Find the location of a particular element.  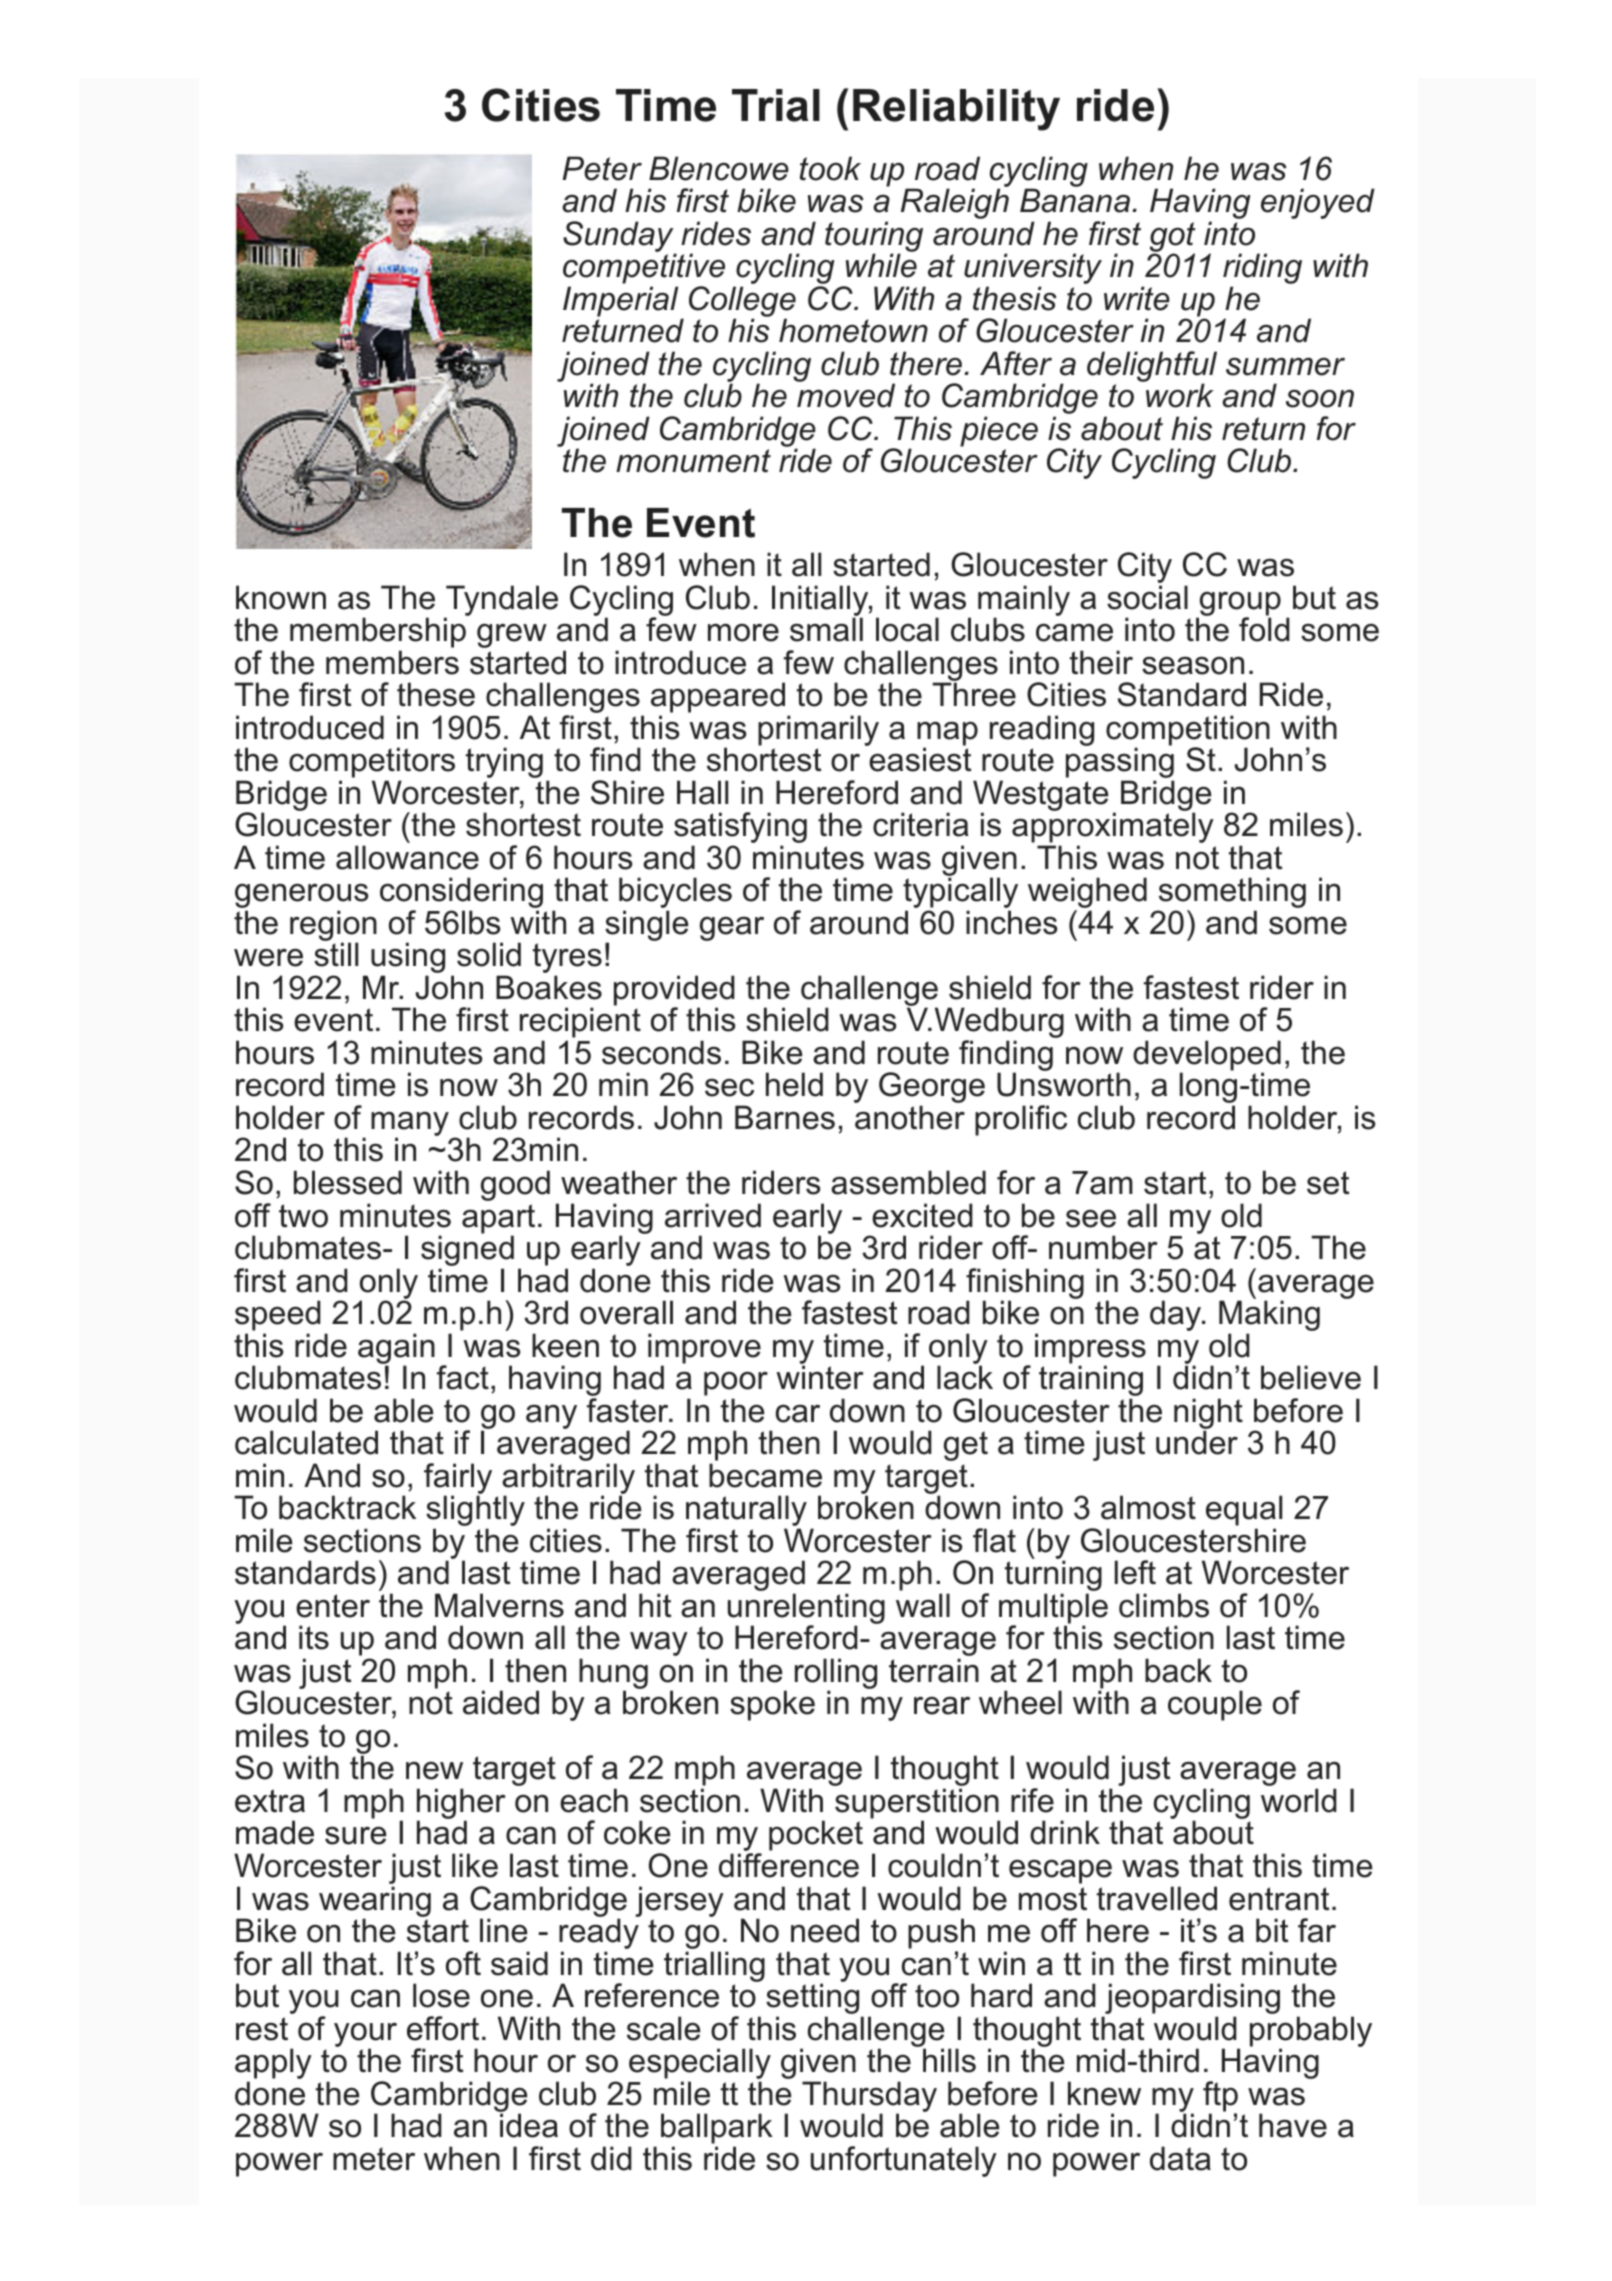

small is located at coordinates (826, 629).
